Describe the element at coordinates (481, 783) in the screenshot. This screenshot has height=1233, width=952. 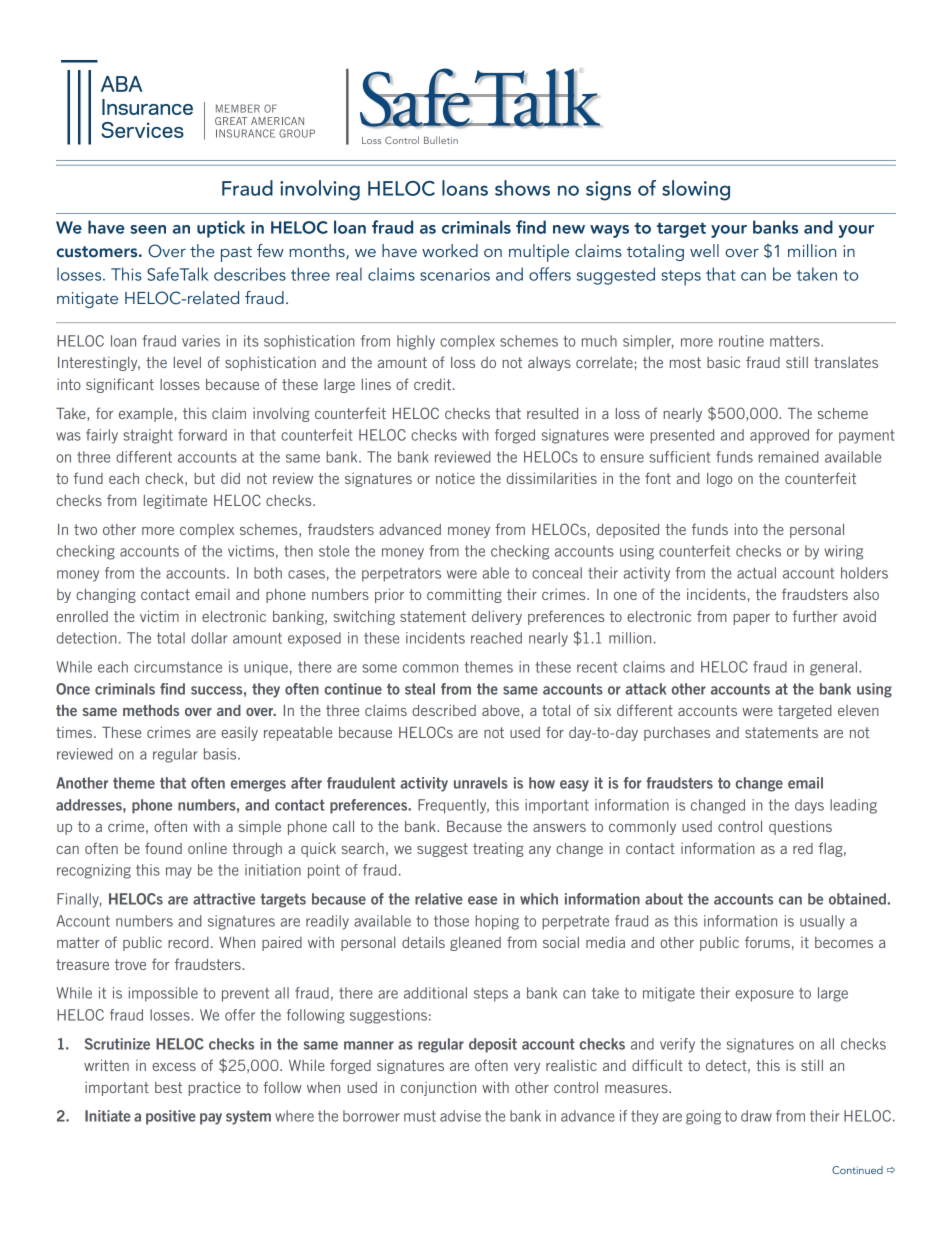
I see `unravels` at that location.
